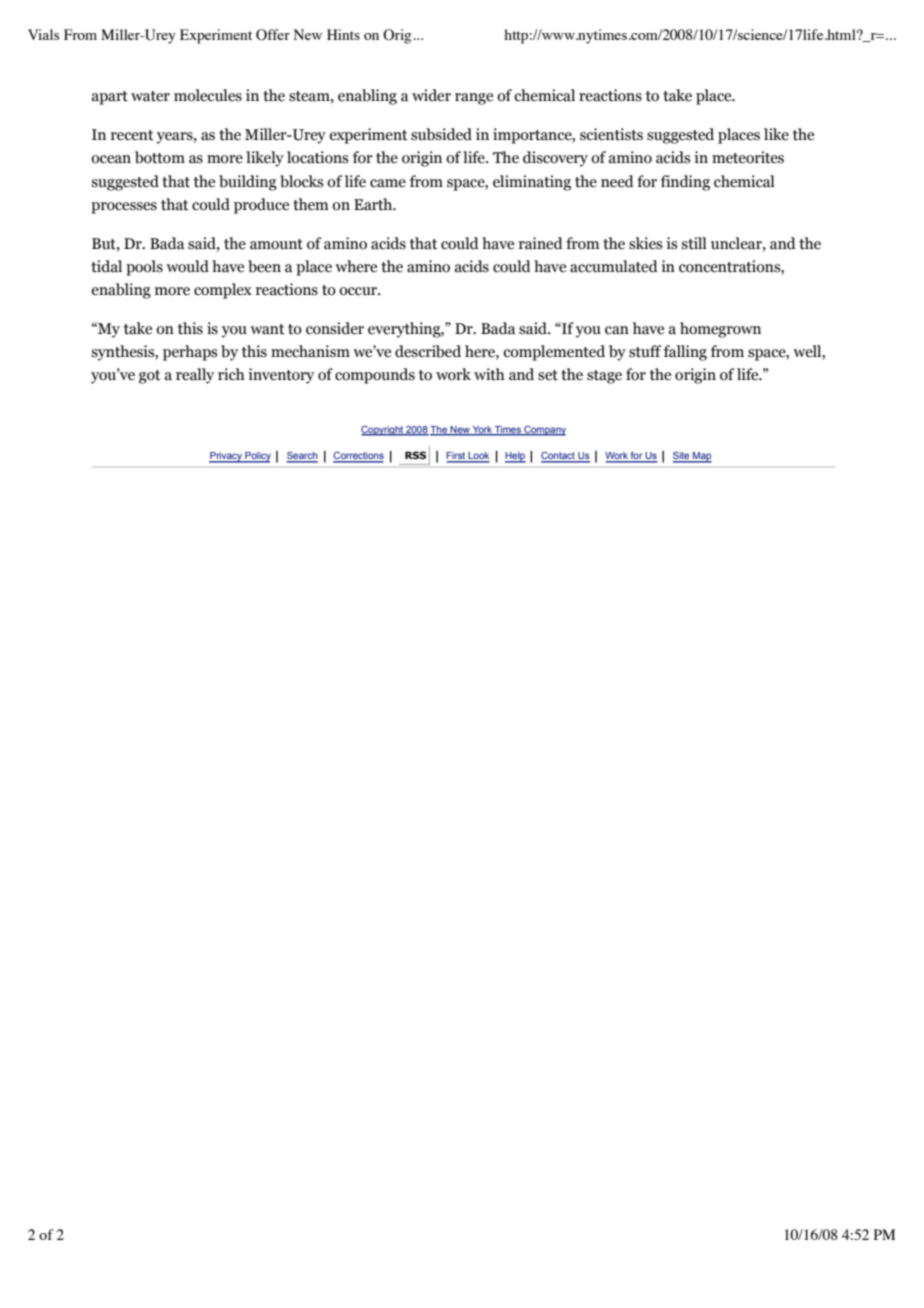 The image size is (924, 1308). I want to click on RSS, so click(415, 455).
